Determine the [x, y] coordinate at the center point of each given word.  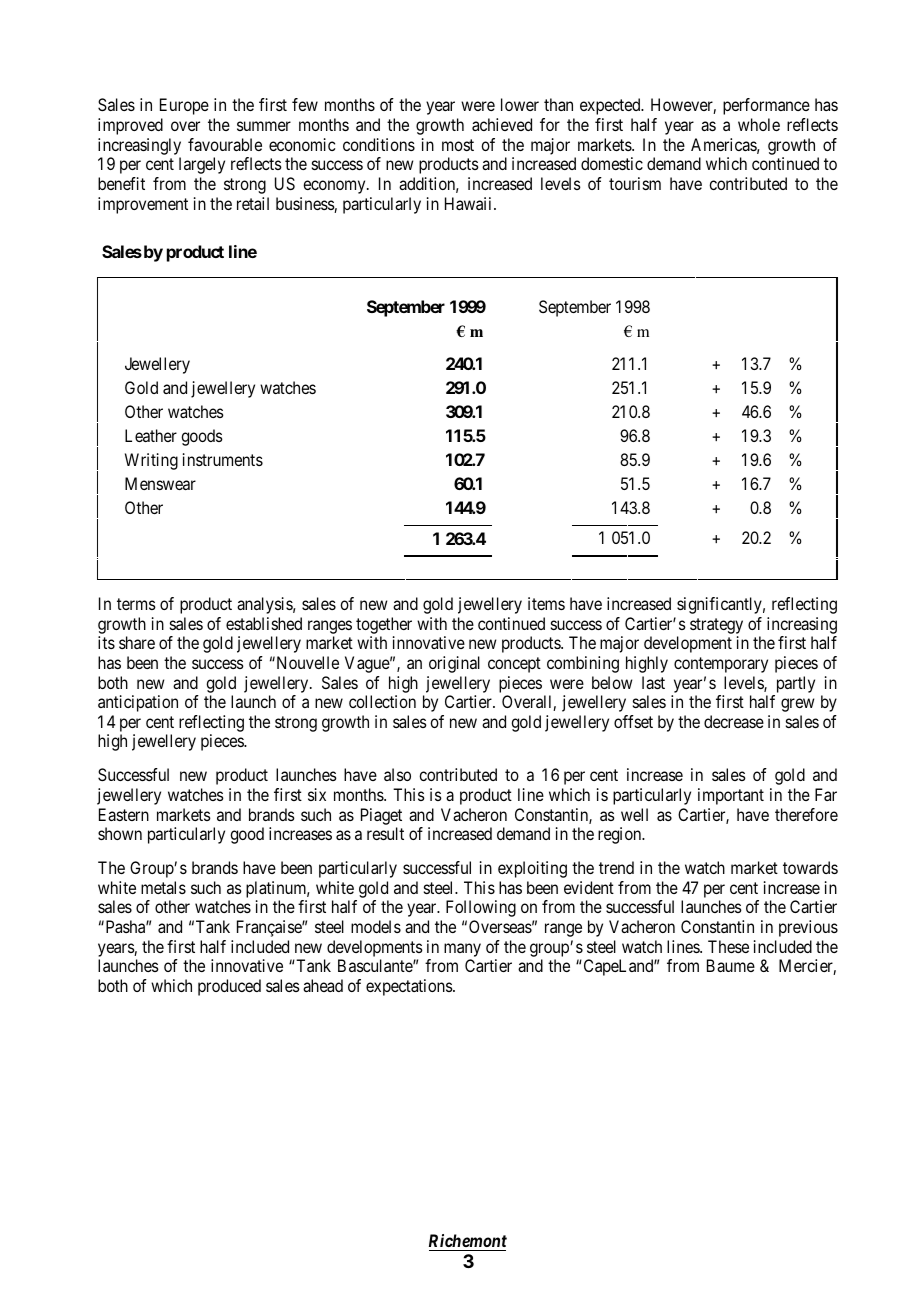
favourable [225, 144]
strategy [716, 626]
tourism [635, 183]
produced [229, 987]
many [462, 950]
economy [335, 187]
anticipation [138, 703]
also [397, 774]
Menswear [160, 483]
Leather [151, 435]
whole [759, 124]
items [546, 603]
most [458, 145]
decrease [734, 721]
